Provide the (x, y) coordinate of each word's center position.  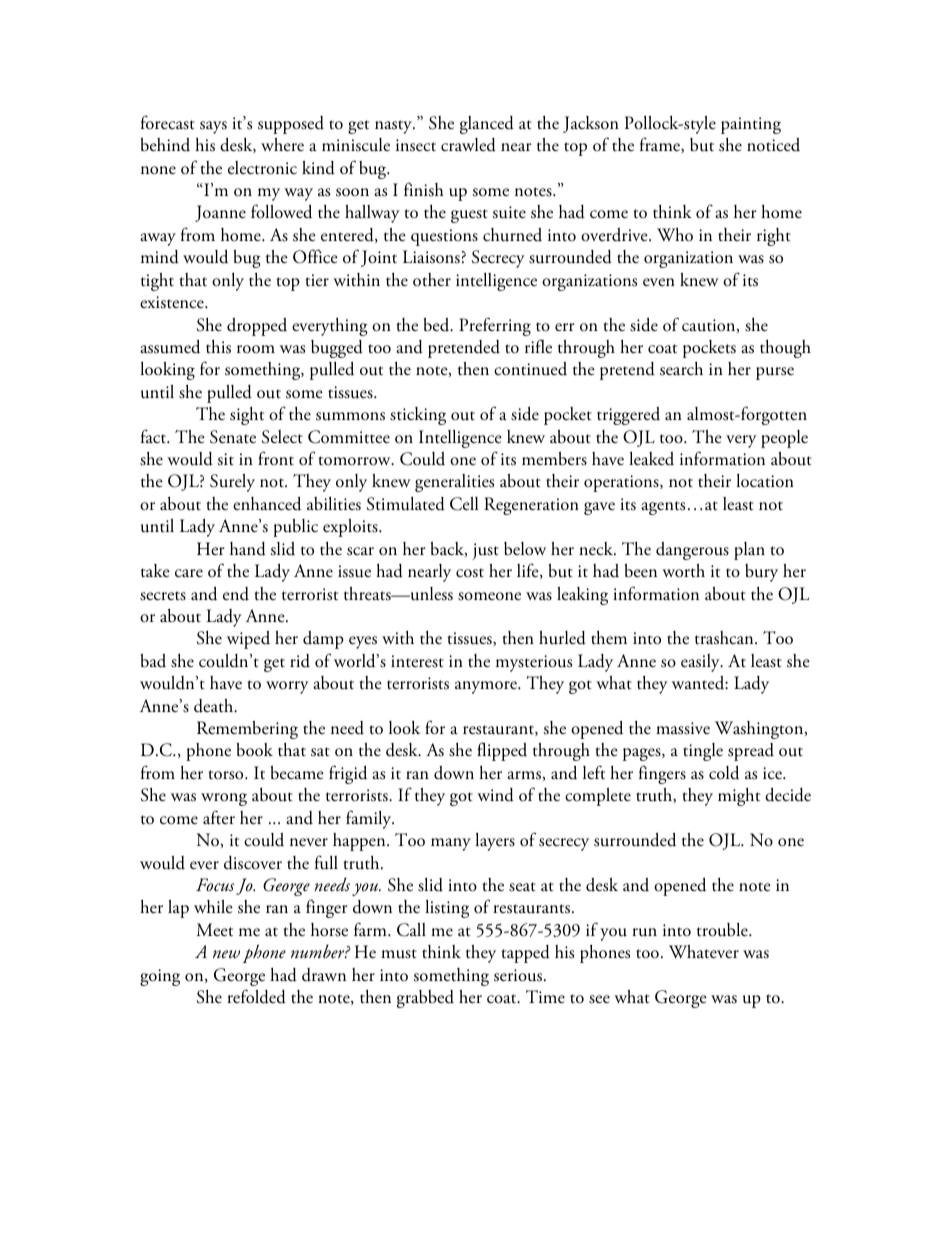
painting (751, 125)
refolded (256, 996)
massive (683, 728)
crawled (468, 145)
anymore (487, 687)
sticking (418, 416)
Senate (233, 437)
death (215, 706)
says (213, 127)
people (784, 439)
